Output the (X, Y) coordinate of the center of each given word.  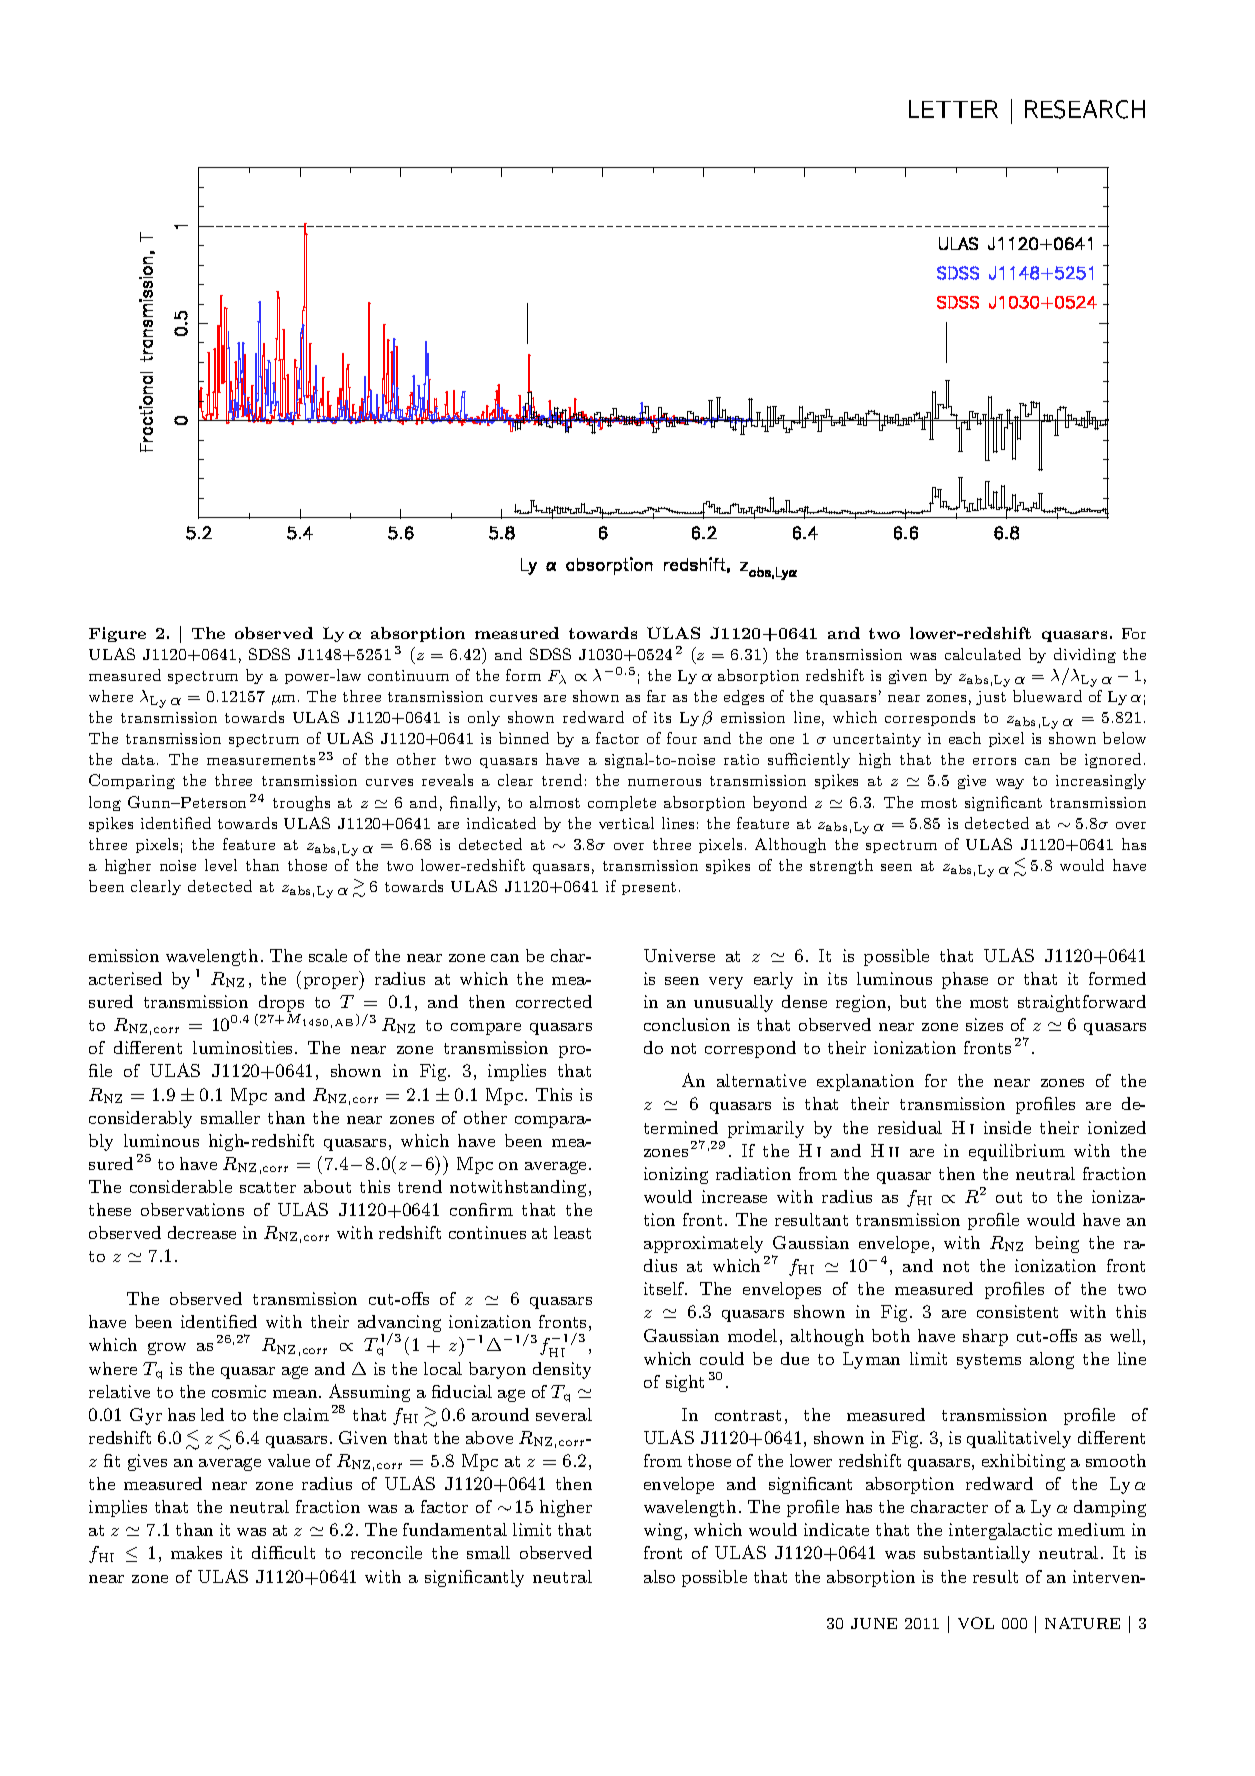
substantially (977, 1554)
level (221, 865)
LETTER (953, 109)
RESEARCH (1085, 109)
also (659, 1576)
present (649, 888)
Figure (117, 634)
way (1010, 784)
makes (196, 1552)
